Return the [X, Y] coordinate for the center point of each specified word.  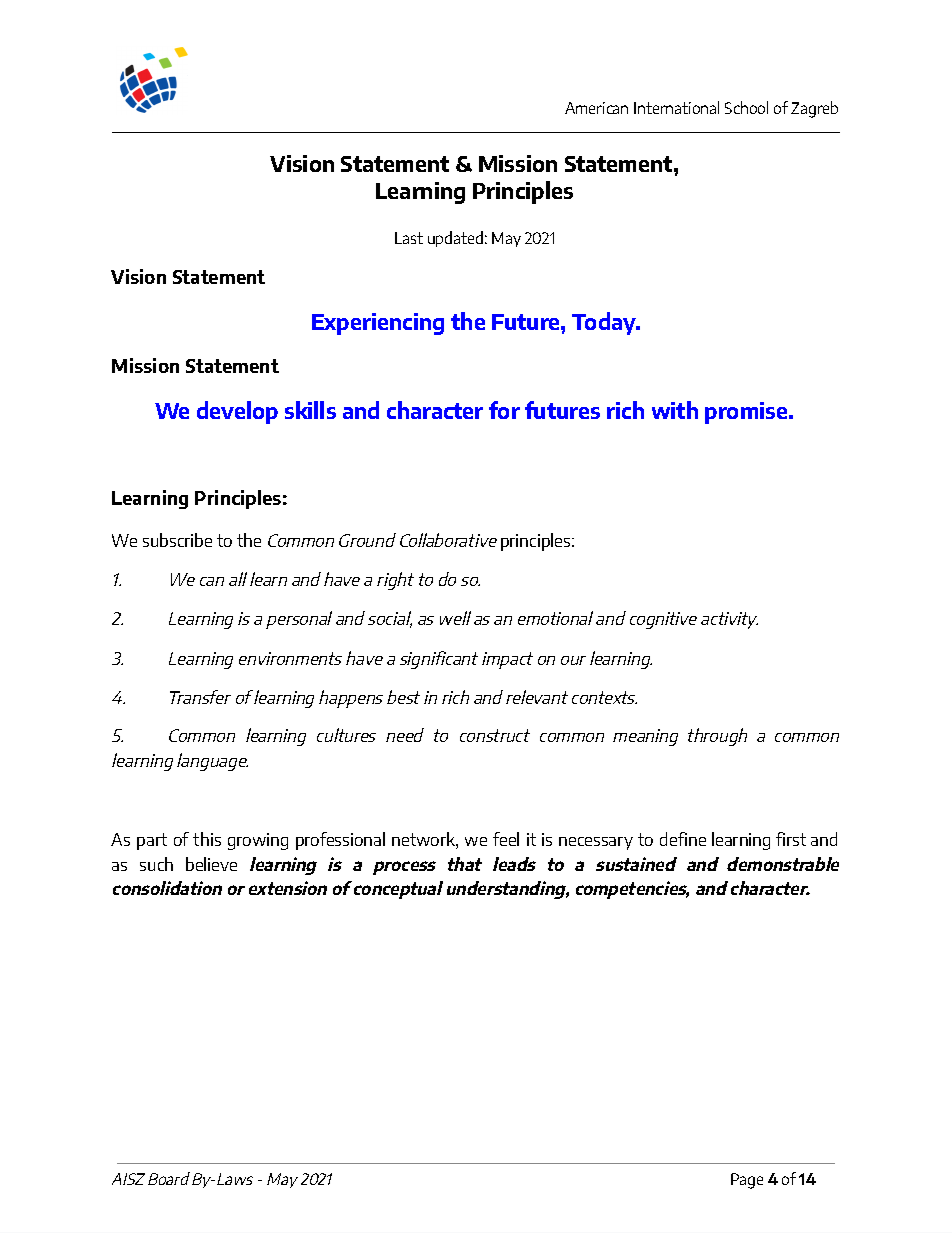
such [156, 864]
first [791, 839]
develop [237, 412]
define [683, 839]
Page [747, 1181]
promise [747, 413]
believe [211, 864]
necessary [596, 843]
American [596, 108]
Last [409, 238]
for [504, 410]
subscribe [177, 540]
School [746, 107]
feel [506, 839]
